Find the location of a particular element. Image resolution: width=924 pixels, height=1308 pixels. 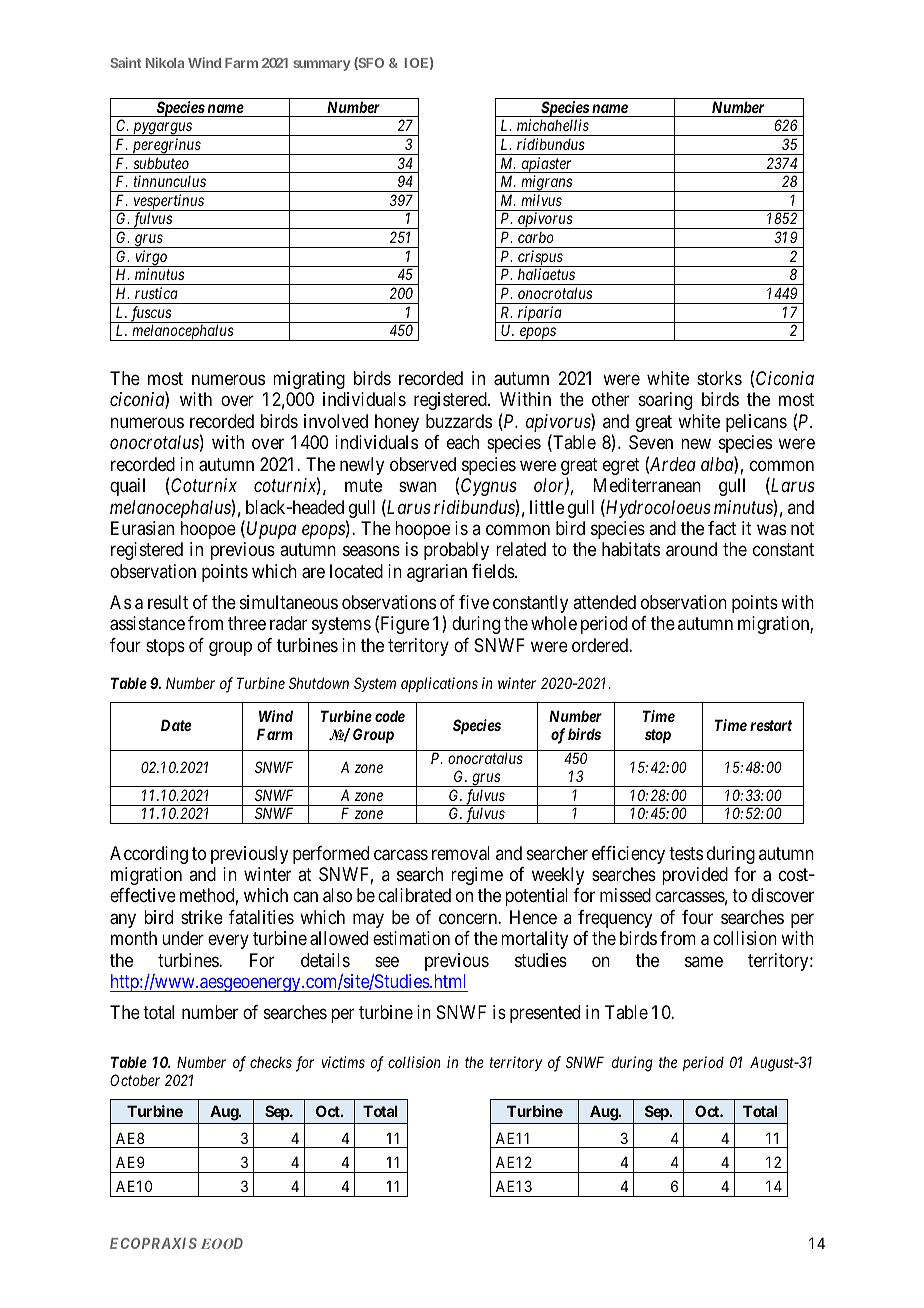

migrans is located at coordinates (546, 183).
